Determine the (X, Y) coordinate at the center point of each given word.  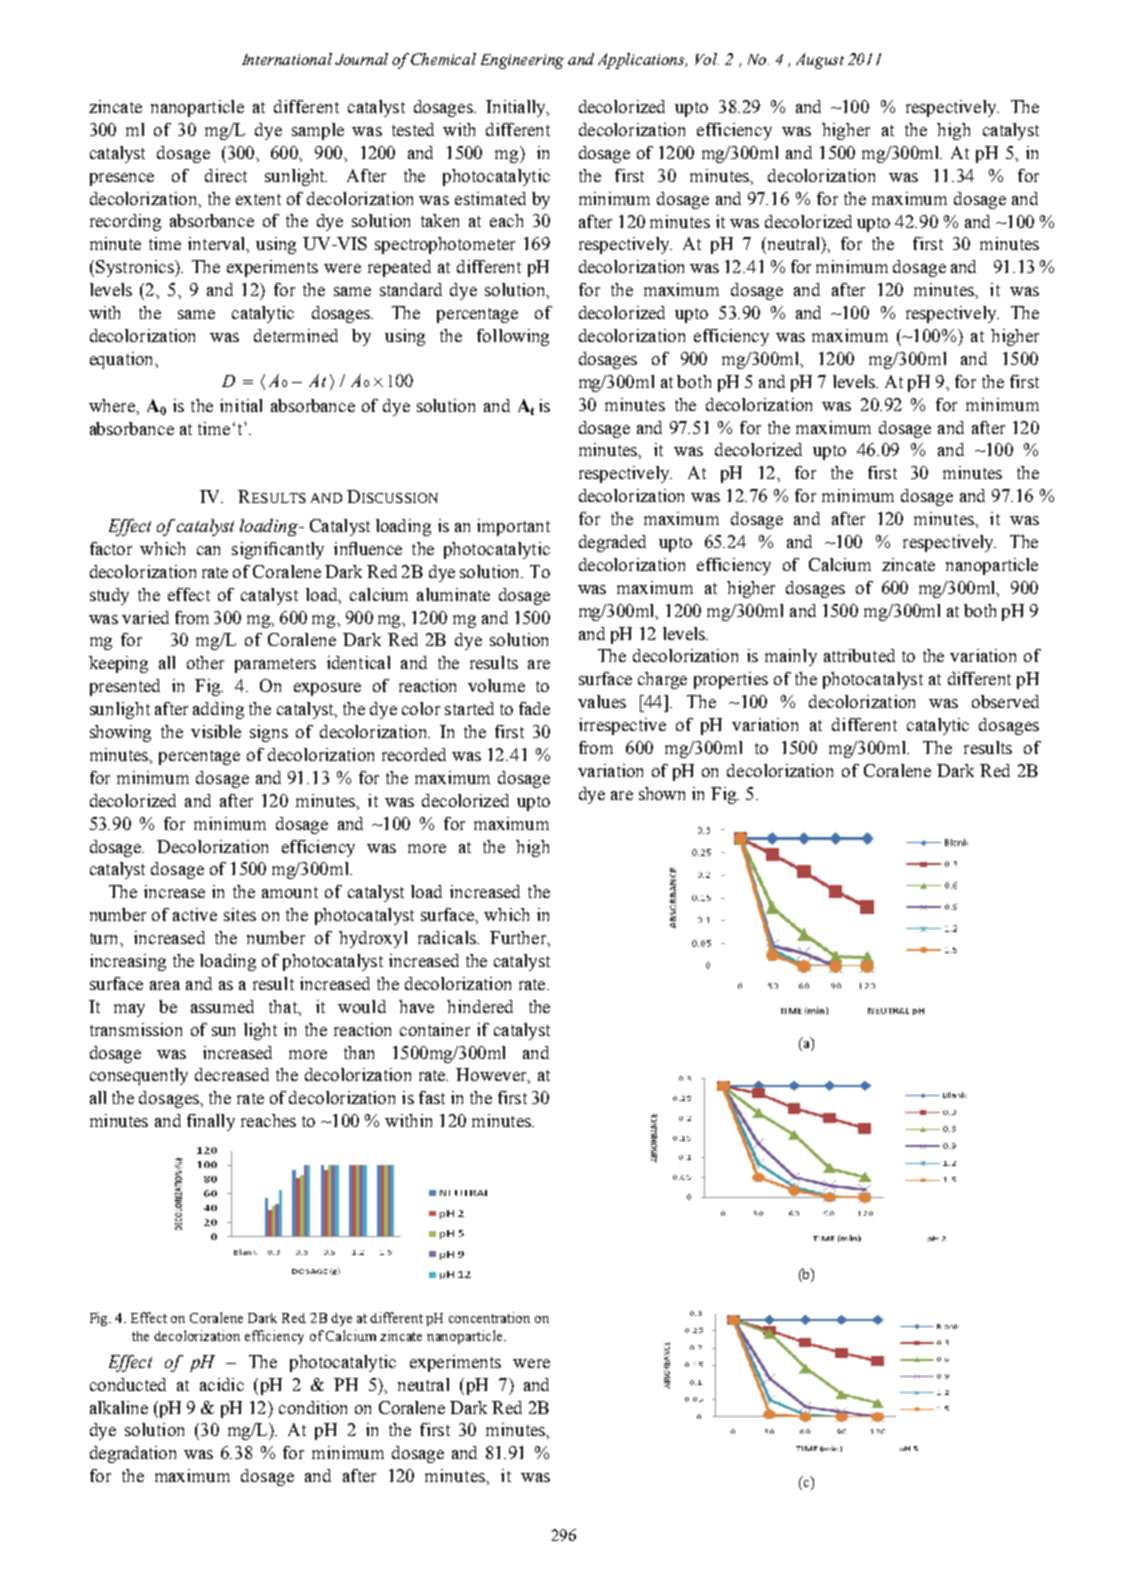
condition (313, 1407)
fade (534, 708)
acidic (222, 1384)
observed (1005, 701)
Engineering (522, 61)
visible (216, 731)
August (820, 61)
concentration (489, 1317)
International (287, 59)
